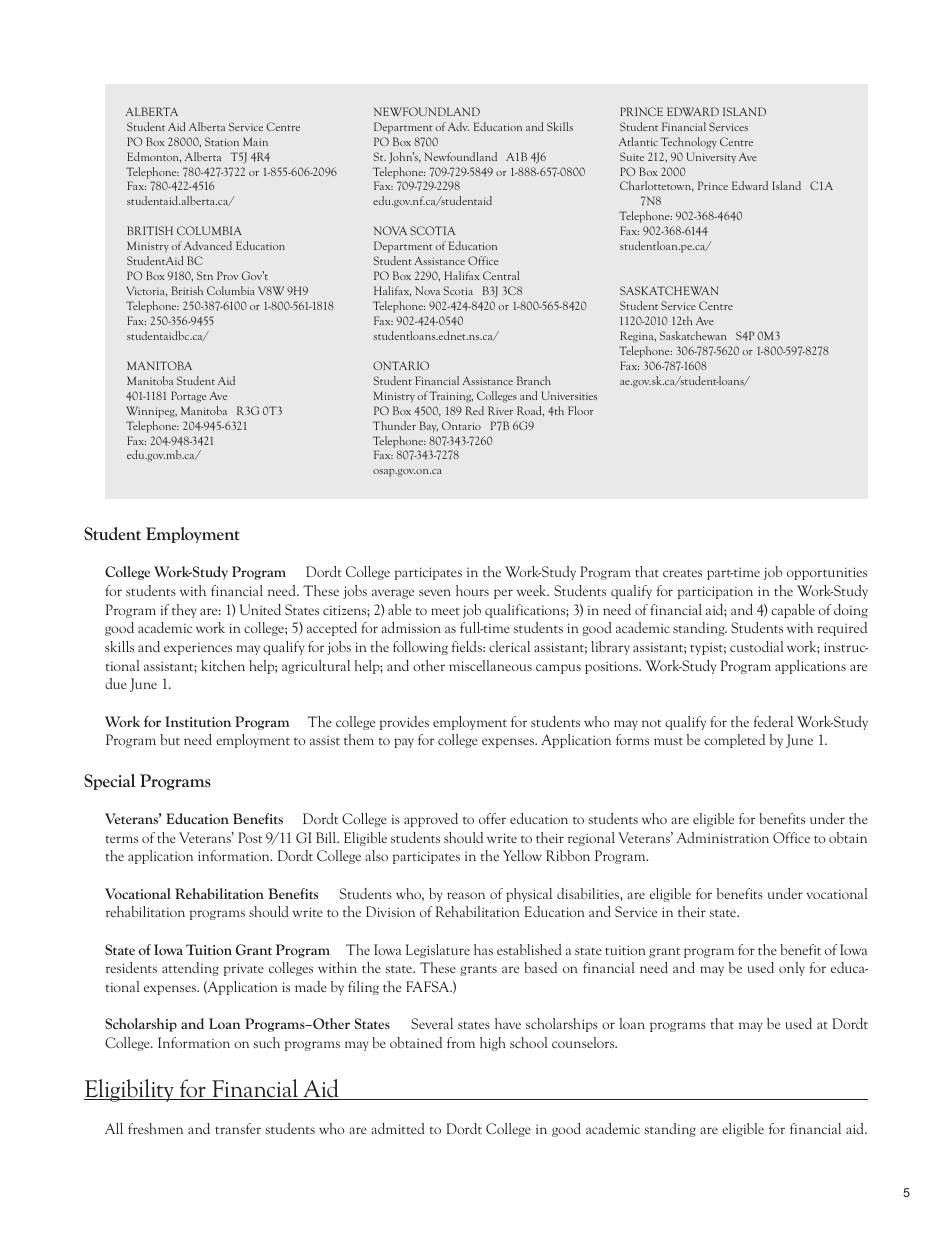  What do you see at coordinates (827, 573) in the screenshot?
I see `opportunities` at bounding box center [827, 573].
